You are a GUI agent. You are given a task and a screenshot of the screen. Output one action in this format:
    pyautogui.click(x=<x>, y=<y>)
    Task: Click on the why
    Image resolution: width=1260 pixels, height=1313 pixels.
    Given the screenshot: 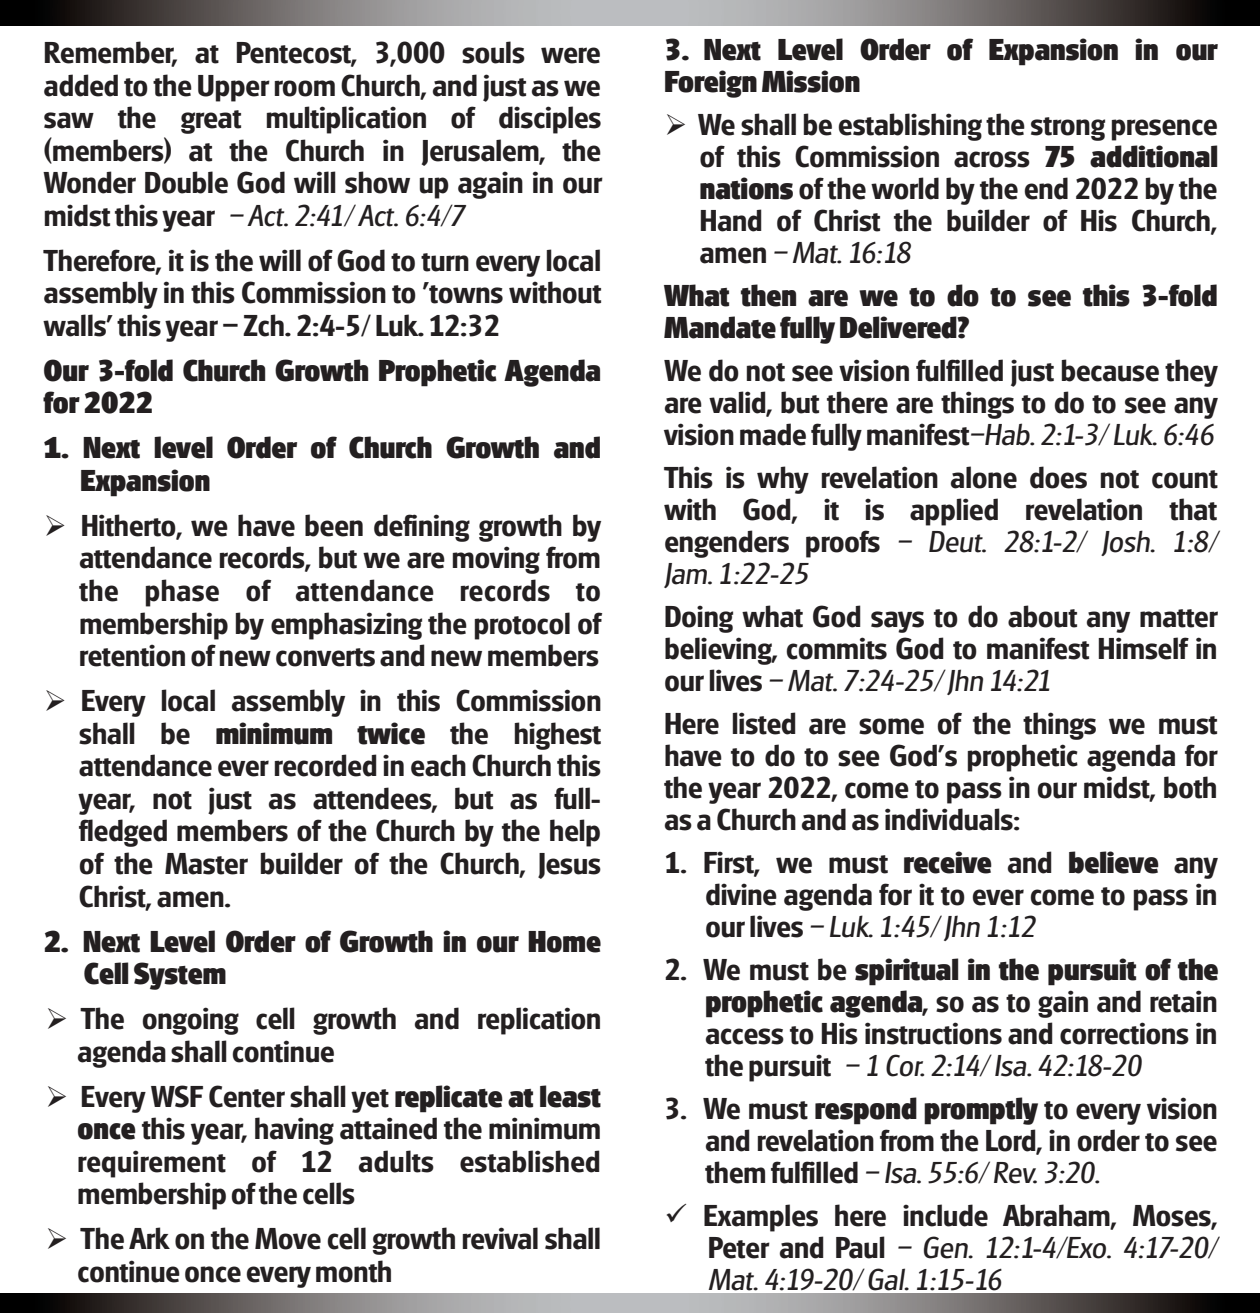 What is the action you would take?
    pyautogui.click(x=783, y=480)
